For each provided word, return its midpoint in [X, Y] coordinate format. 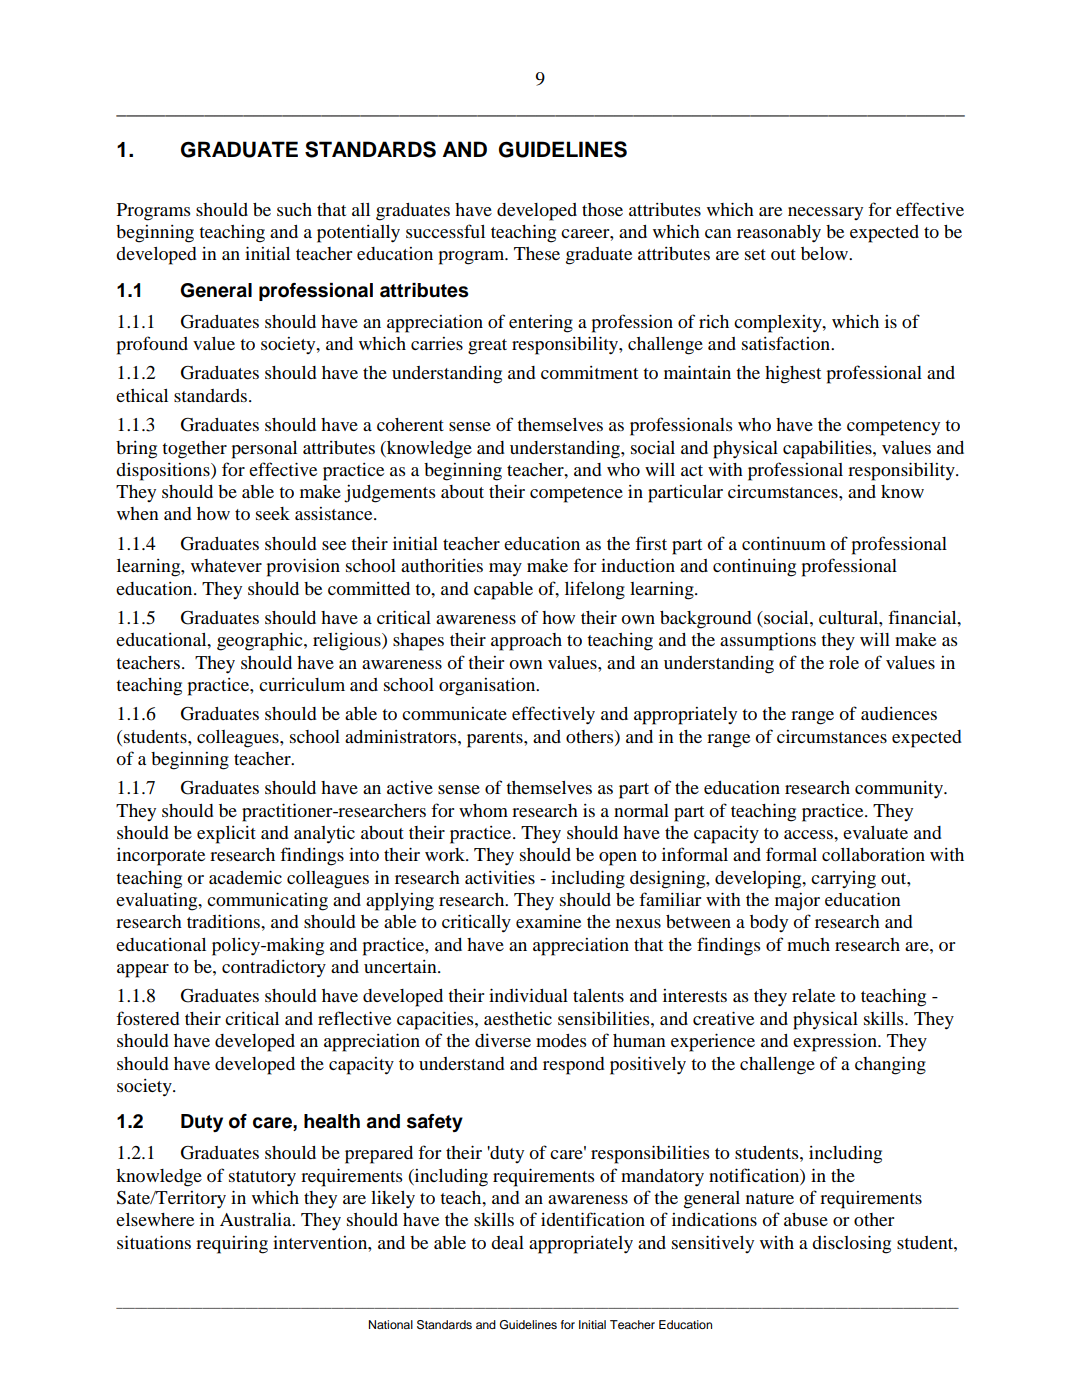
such [294, 209]
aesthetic [518, 1018]
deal [507, 1242]
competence [576, 495]
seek [273, 513]
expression [836, 1042]
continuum [784, 543]
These [537, 253]
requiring [232, 1245]
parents [496, 740]
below [826, 253]
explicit [226, 835]
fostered [148, 1018]
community [900, 790]
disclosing [851, 1244]
